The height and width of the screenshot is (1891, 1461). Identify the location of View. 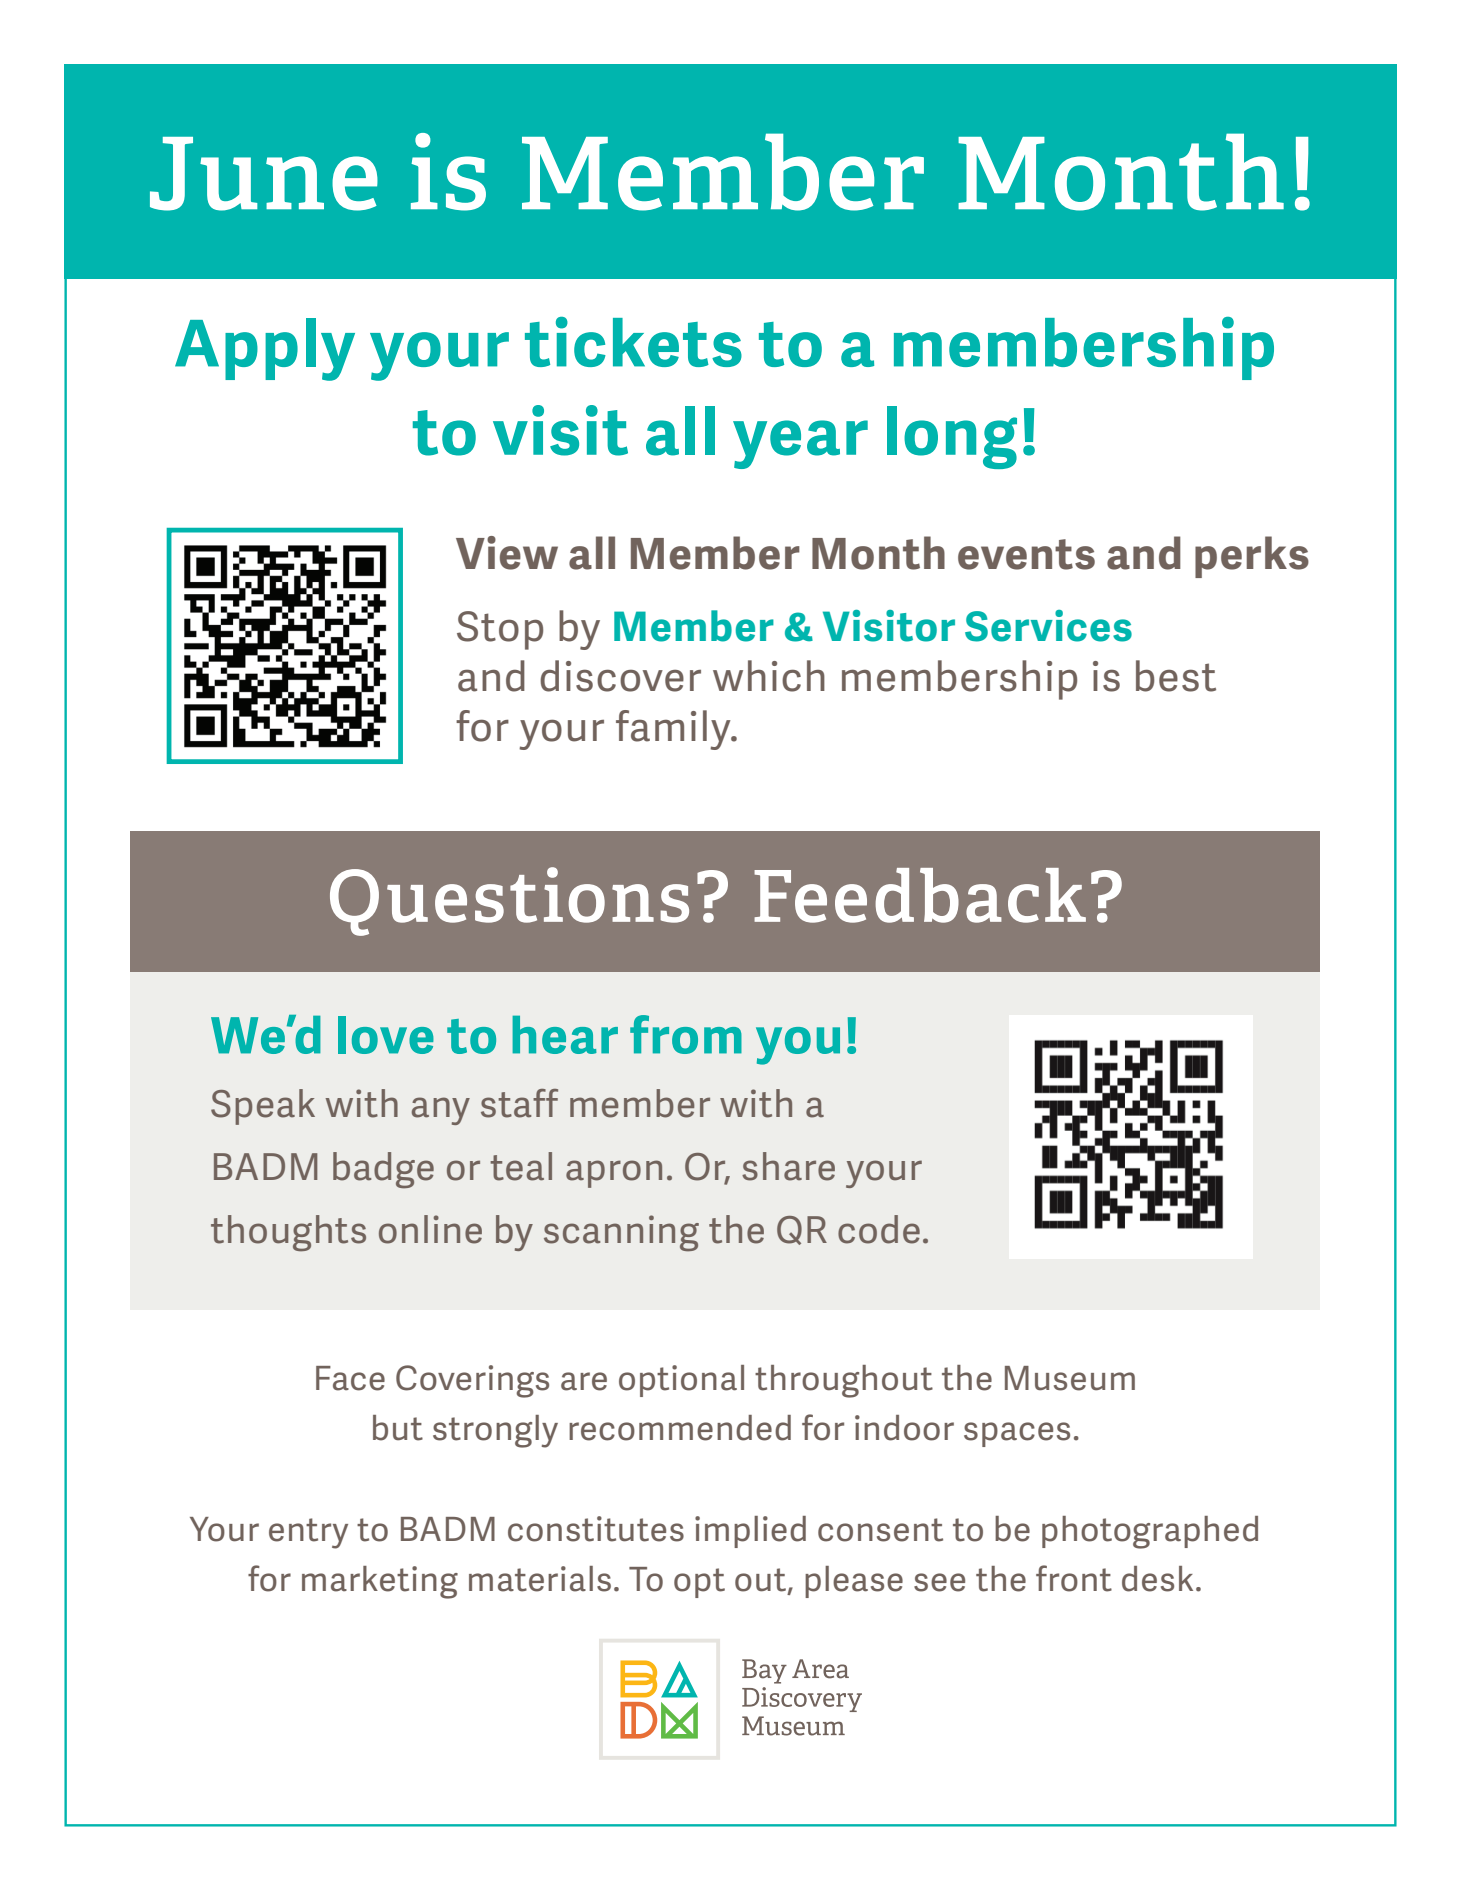
(507, 553).
